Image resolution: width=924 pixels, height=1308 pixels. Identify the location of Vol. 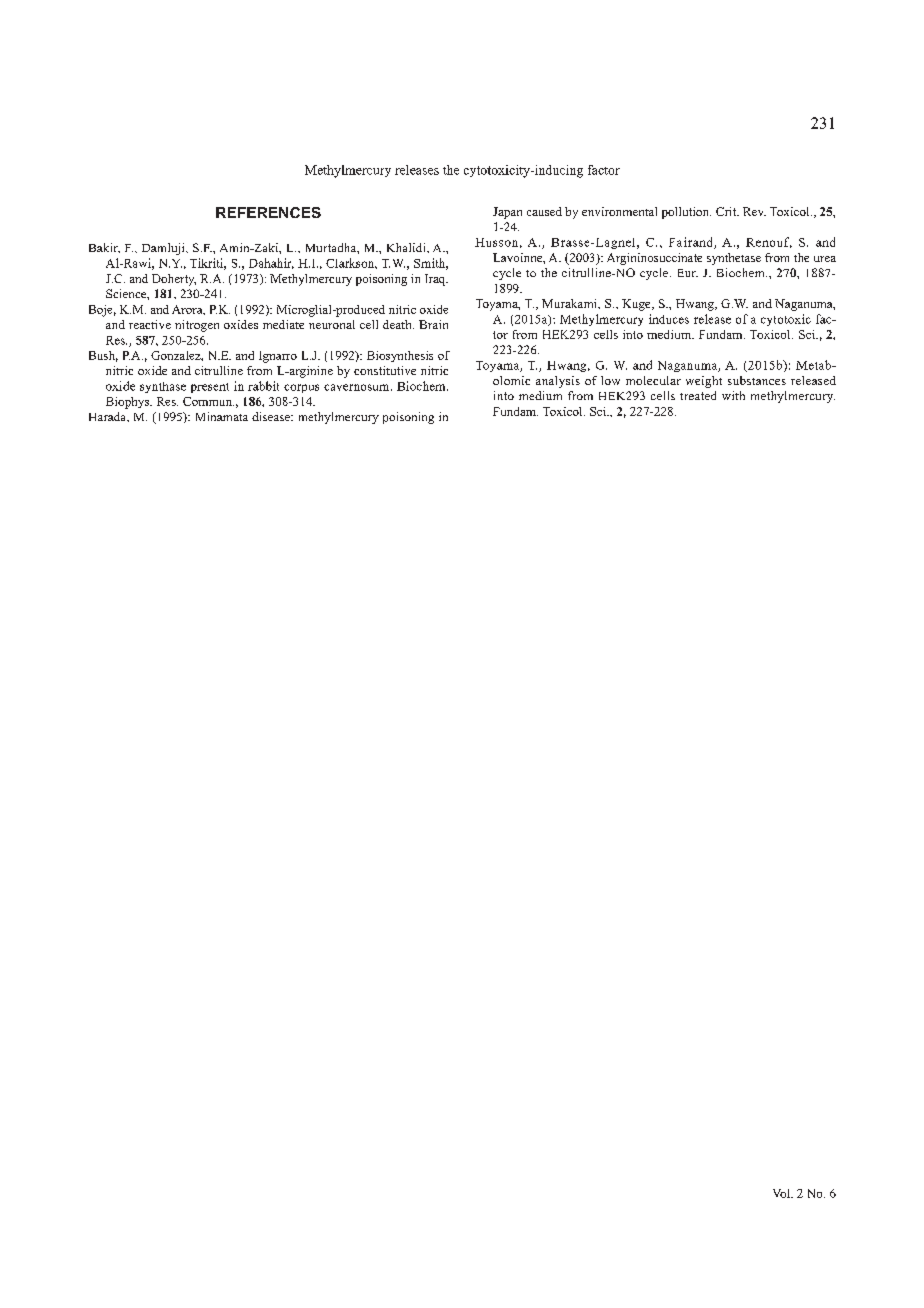
(782, 1193).
